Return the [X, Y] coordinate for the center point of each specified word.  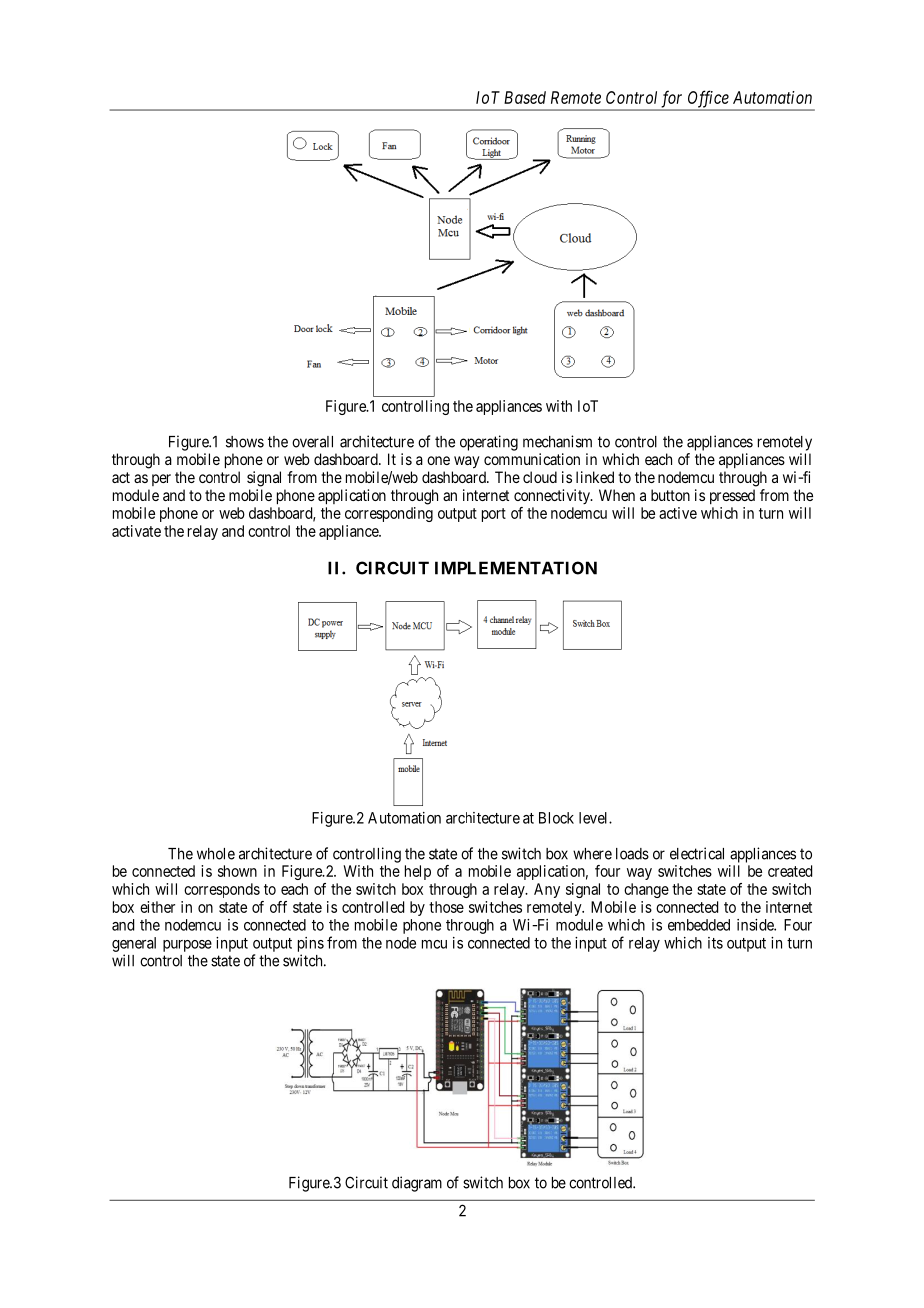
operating [489, 443]
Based [525, 97]
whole [216, 854]
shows [245, 442]
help [418, 872]
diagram [417, 1184]
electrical [697, 853]
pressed [732, 496]
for [672, 100]
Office [708, 100]
